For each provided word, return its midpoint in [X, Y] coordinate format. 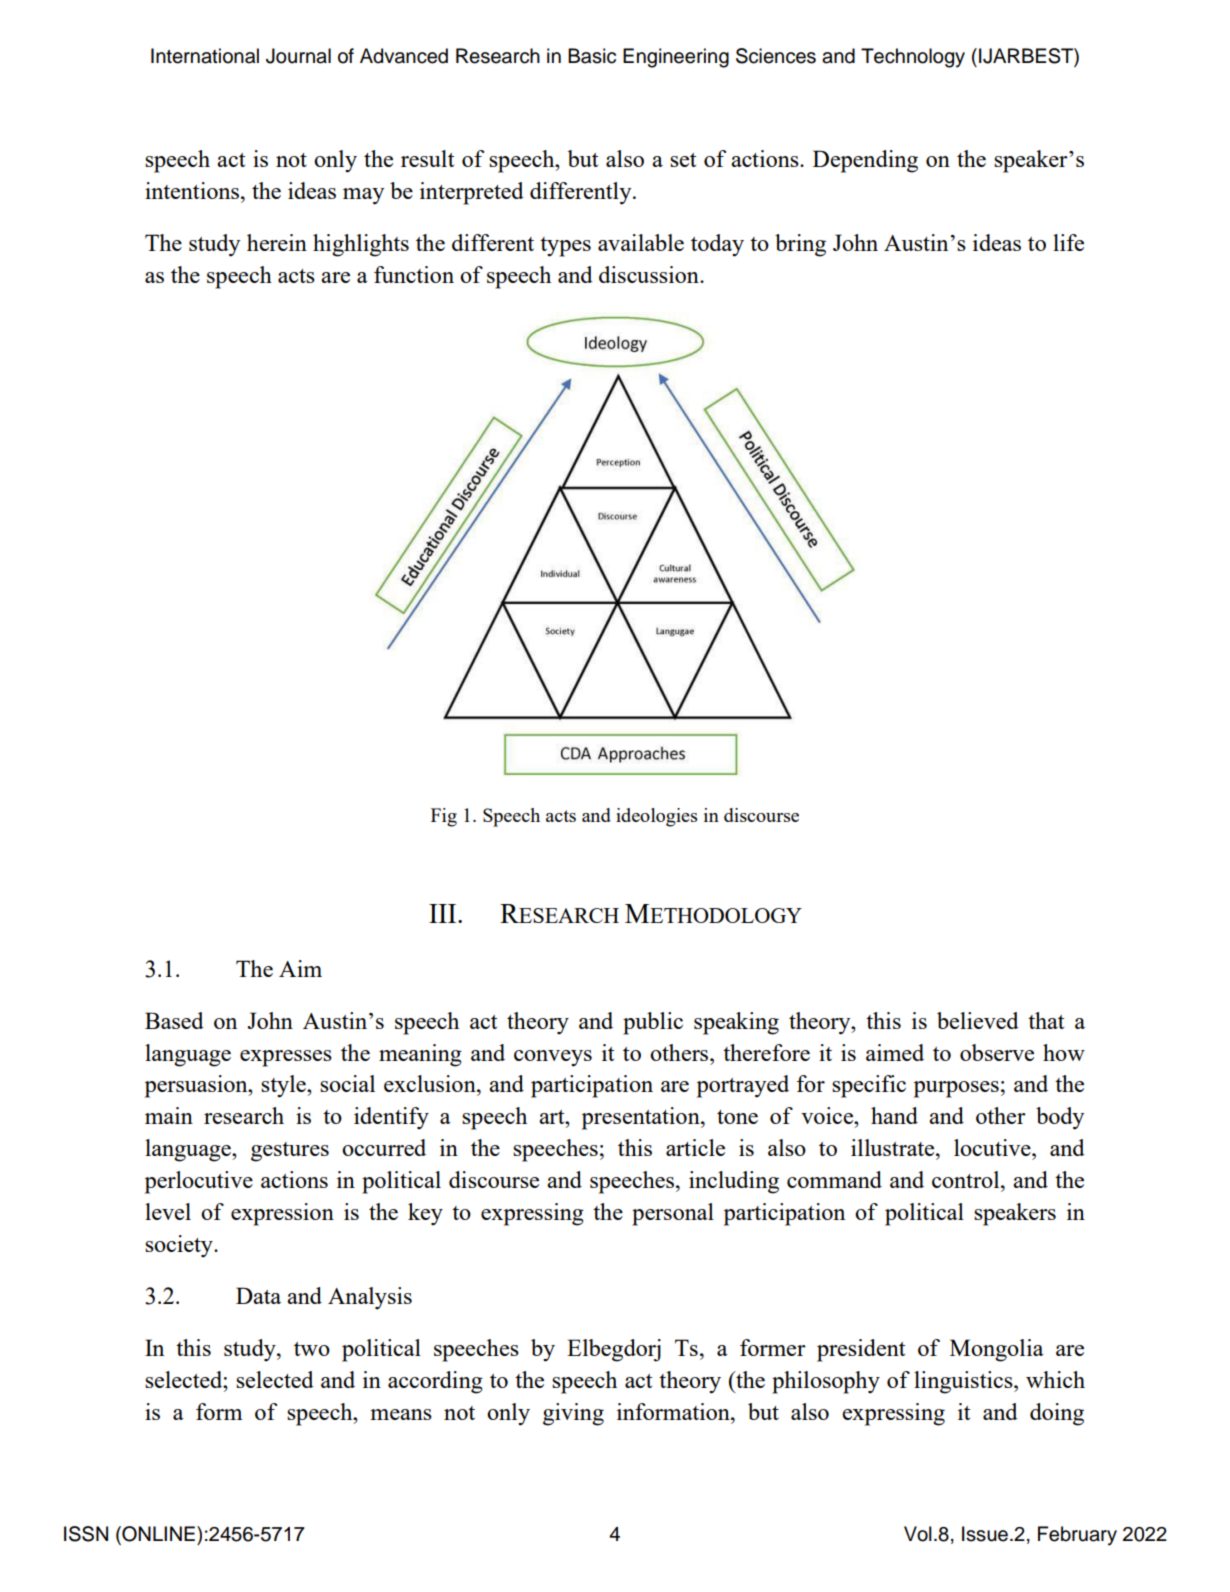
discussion [650, 274]
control [967, 1179]
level [168, 1211]
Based [174, 1020]
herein [277, 242]
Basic [592, 56]
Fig [444, 817]
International [205, 56]
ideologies [656, 817]
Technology [913, 58]
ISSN [86, 1534]
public [653, 1023]
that [1046, 1020]
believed [978, 1020]
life [1068, 242]
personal [673, 1214]
